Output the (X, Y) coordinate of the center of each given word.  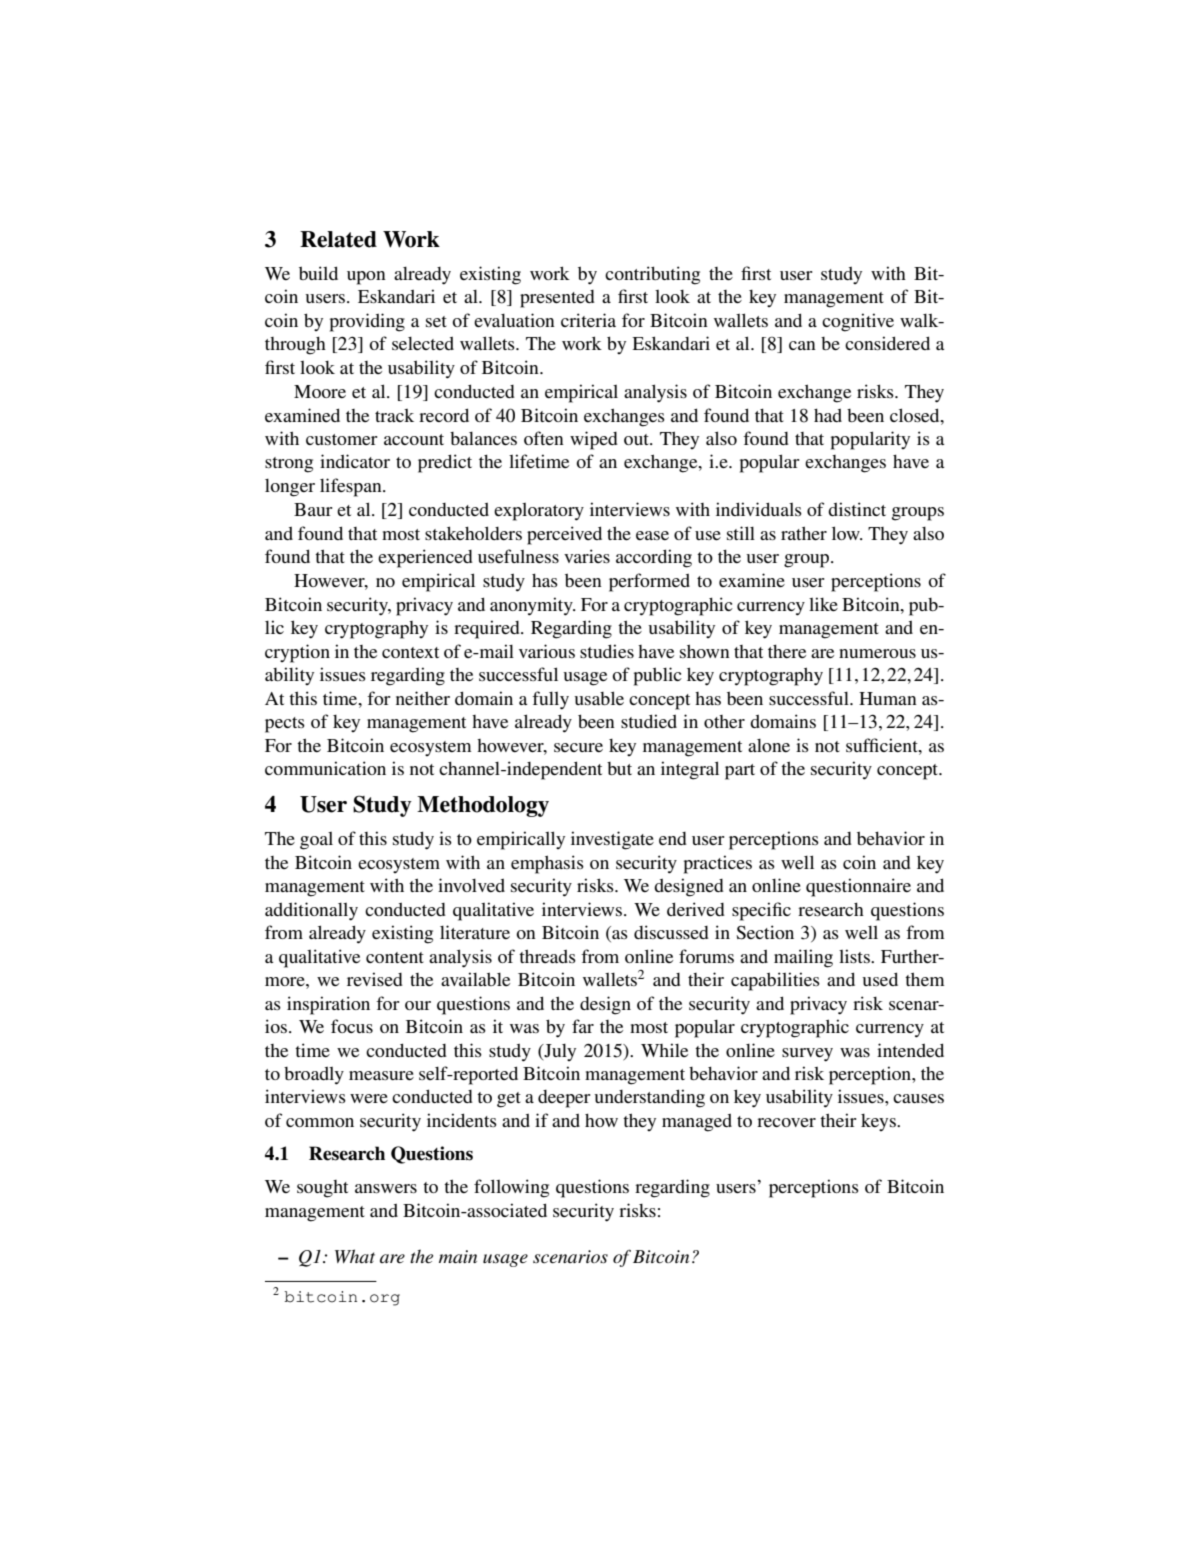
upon (366, 278)
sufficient (883, 745)
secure (578, 747)
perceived (564, 535)
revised (375, 979)
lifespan (352, 487)
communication (325, 768)
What (355, 1256)
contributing (652, 275)
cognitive (858, 322)
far (583, 1026)
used (880, 979)
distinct (857, 509)
